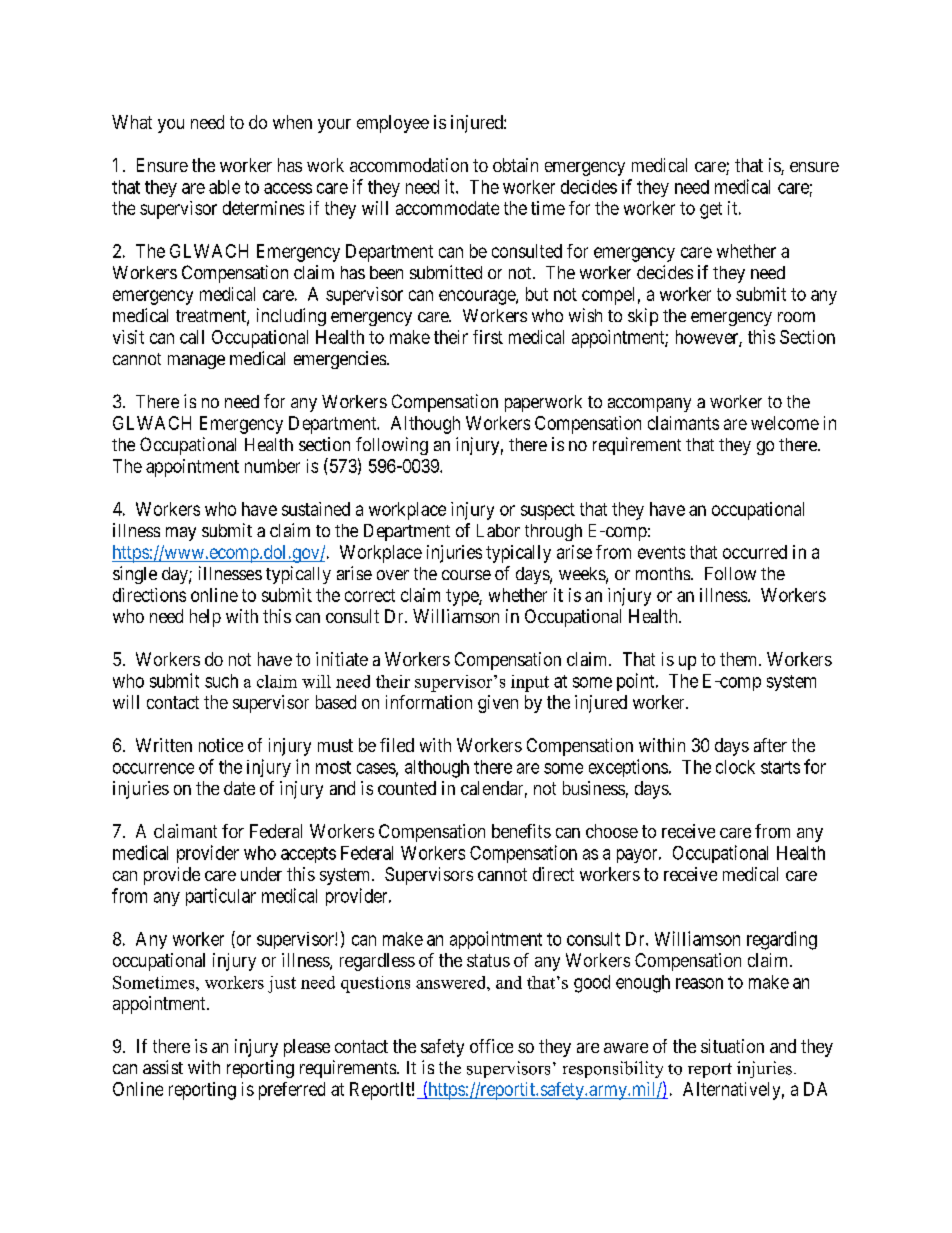  Describe the element at coordinates (521, 831) in the screenshot. I see `benefits` at that location.
